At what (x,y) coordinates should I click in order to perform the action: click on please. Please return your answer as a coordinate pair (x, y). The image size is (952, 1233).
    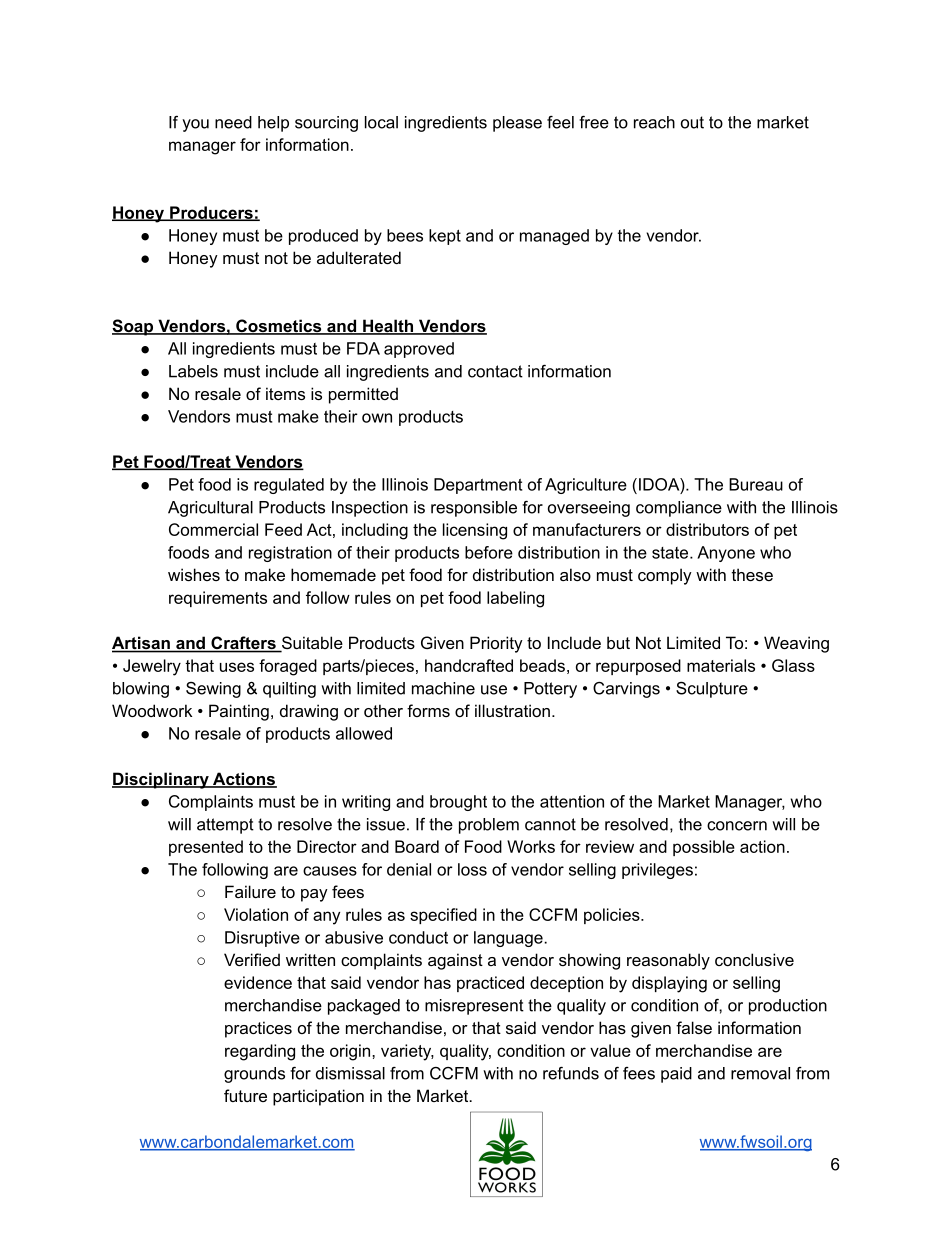
    Looking at the image, I should click on (517, 124).
